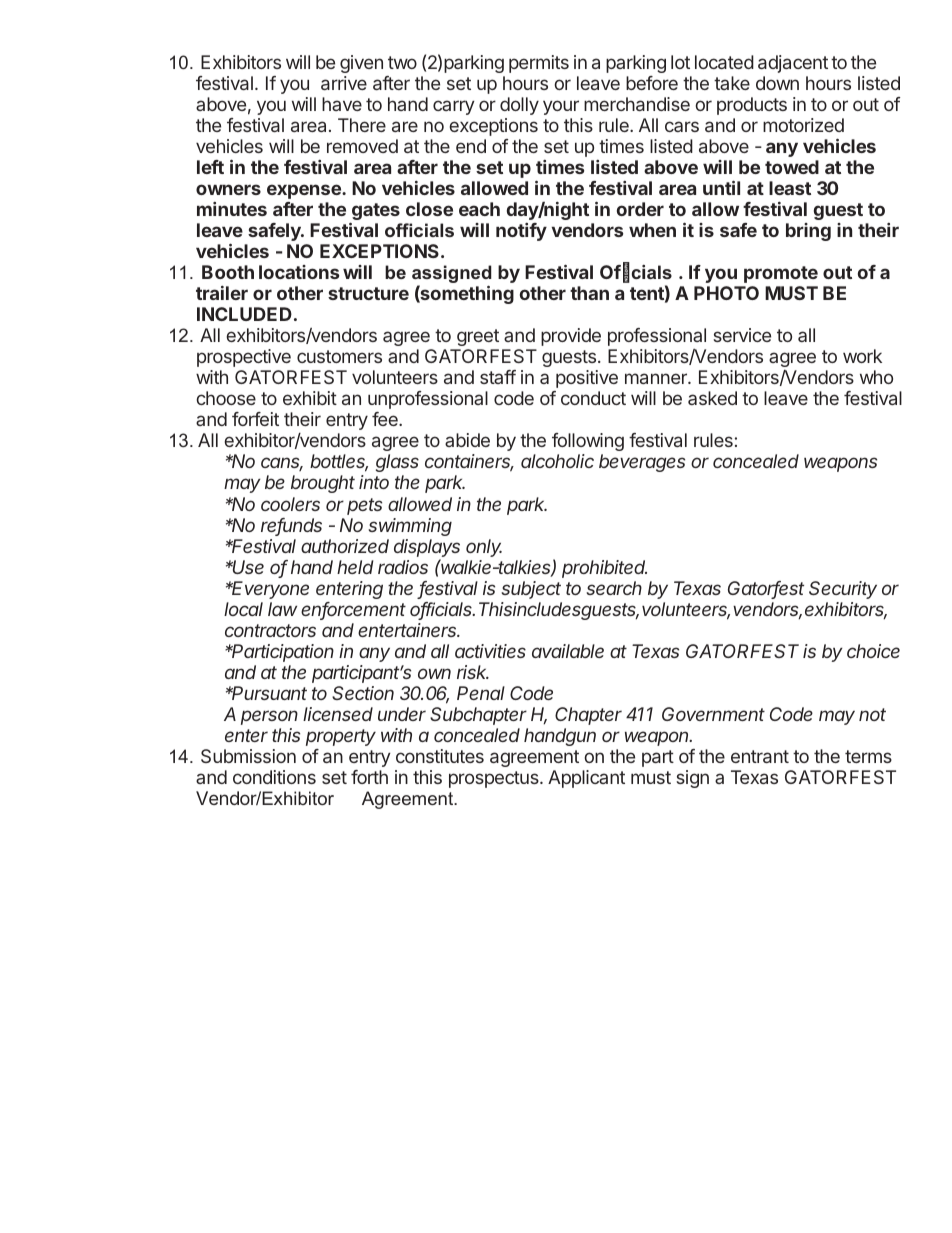 This page has height=1233, width=952. What do you see at coordinates (589, 293) in the page?
I see `than` at bounding box center [589, 293].
